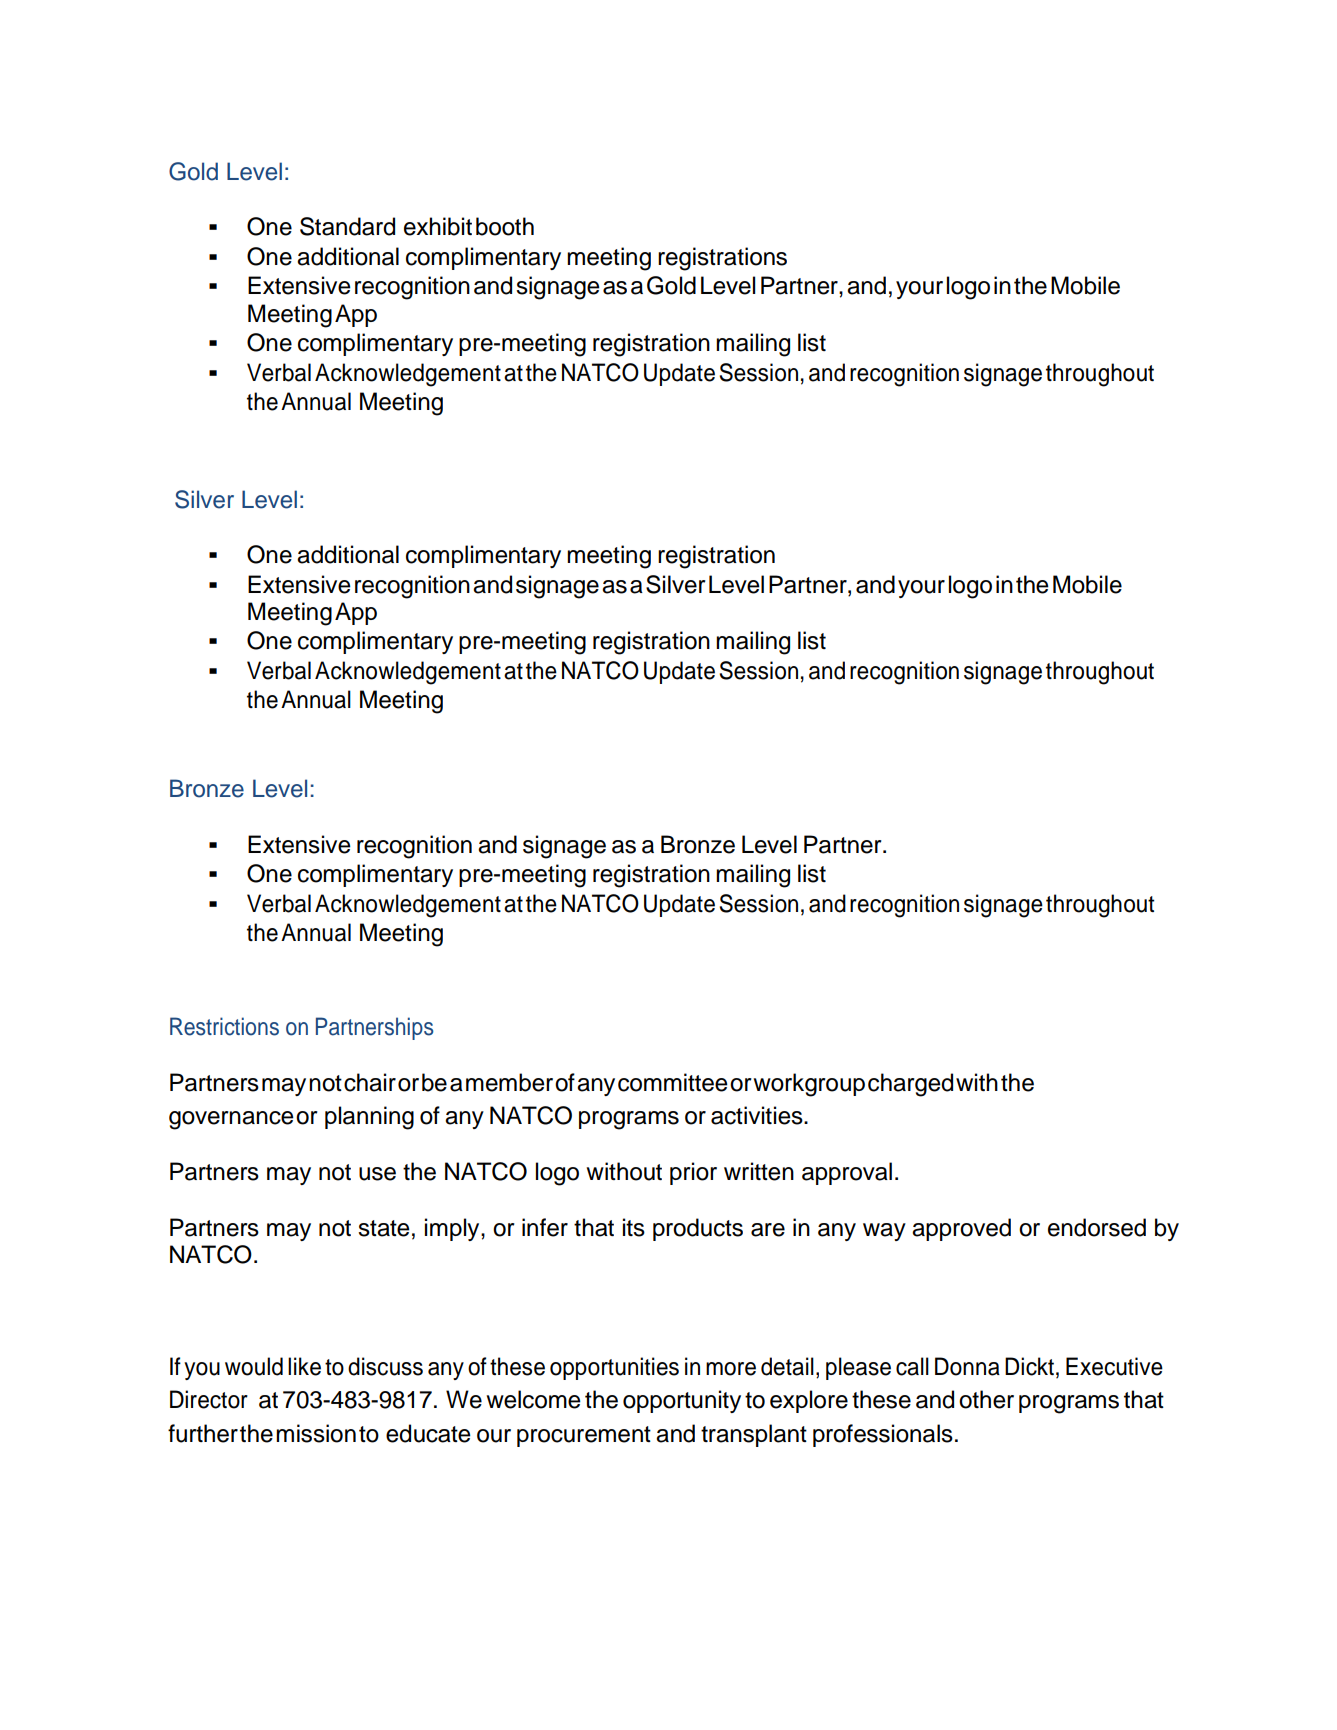  I want to click on approved, so click(961, 1229).
